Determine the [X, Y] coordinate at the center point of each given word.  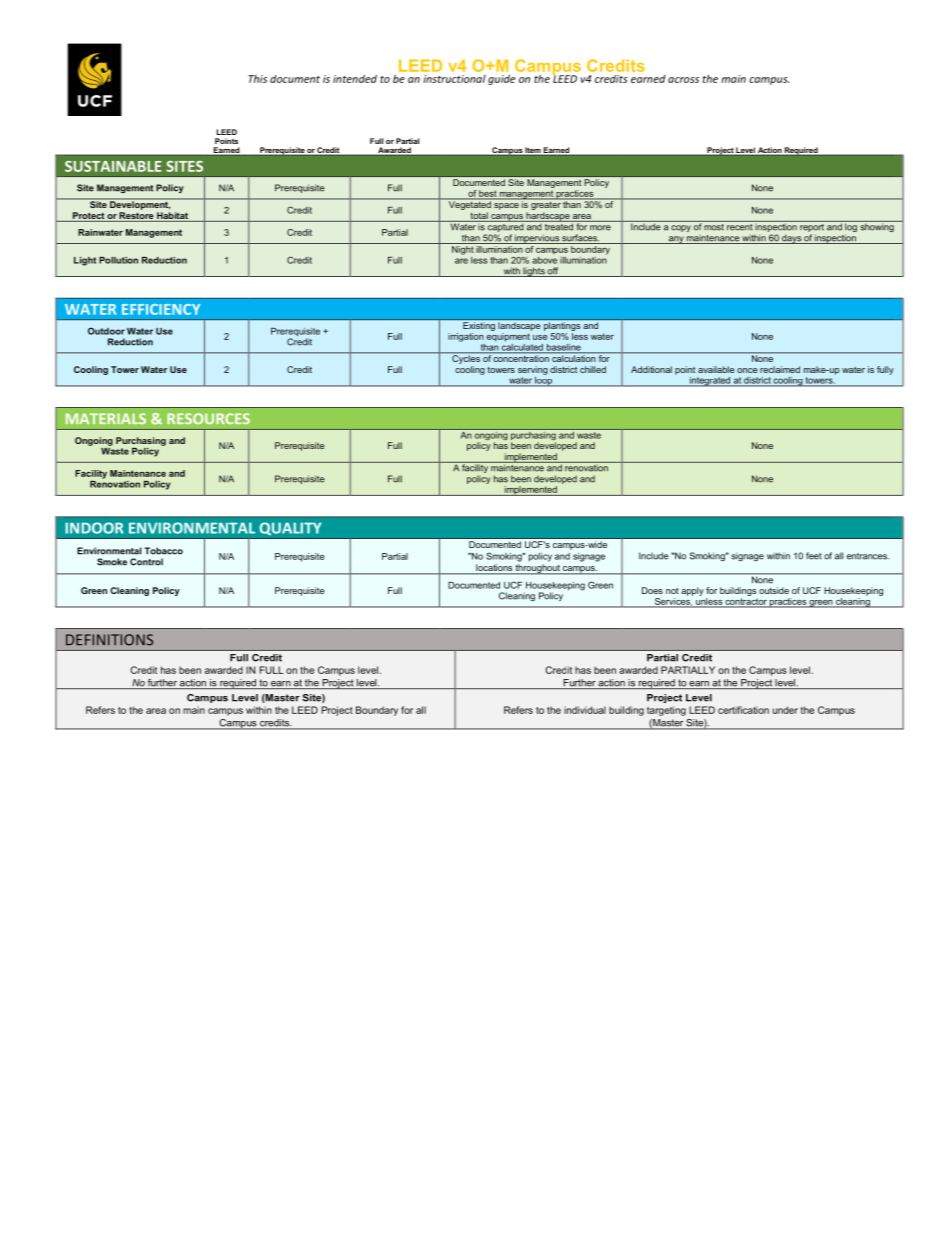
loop [544, 380]
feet [814, 556]
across [683, 80]
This [257, 79]
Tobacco [163, 551]
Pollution [118, 260]
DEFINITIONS [109, 640]
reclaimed [780, 369]
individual [585, 710]
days [791, 239]
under [785, 710]
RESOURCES [208, 418]
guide [501, 80]
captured [506, 228]
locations [494, 567]
